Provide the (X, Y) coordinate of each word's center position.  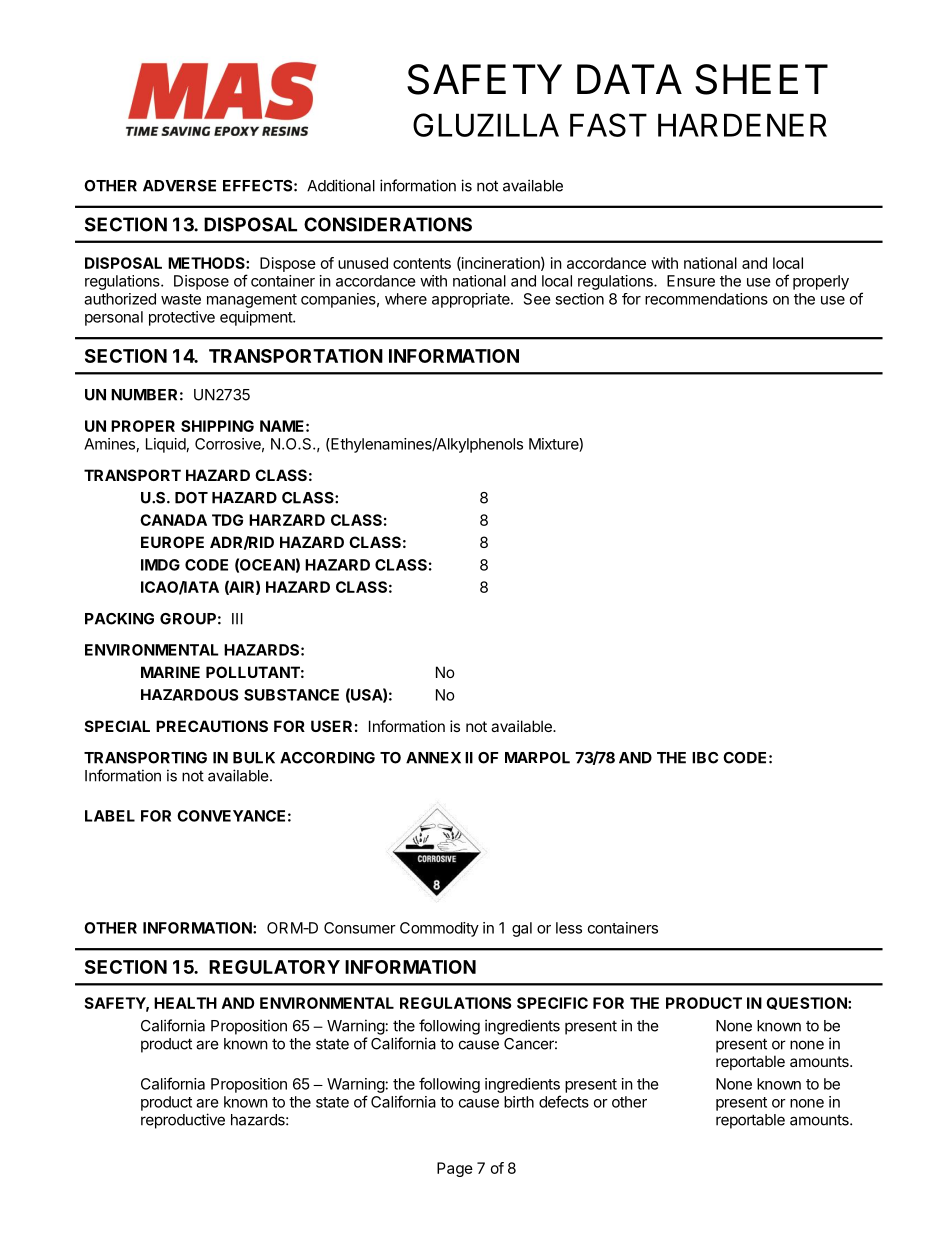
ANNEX (433, 758)
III (237, 619)
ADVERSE (179, 186)
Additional (341, 185)
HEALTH (185, 1003)
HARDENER (742, 125)
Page (455, 1169)
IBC (705, 758)
